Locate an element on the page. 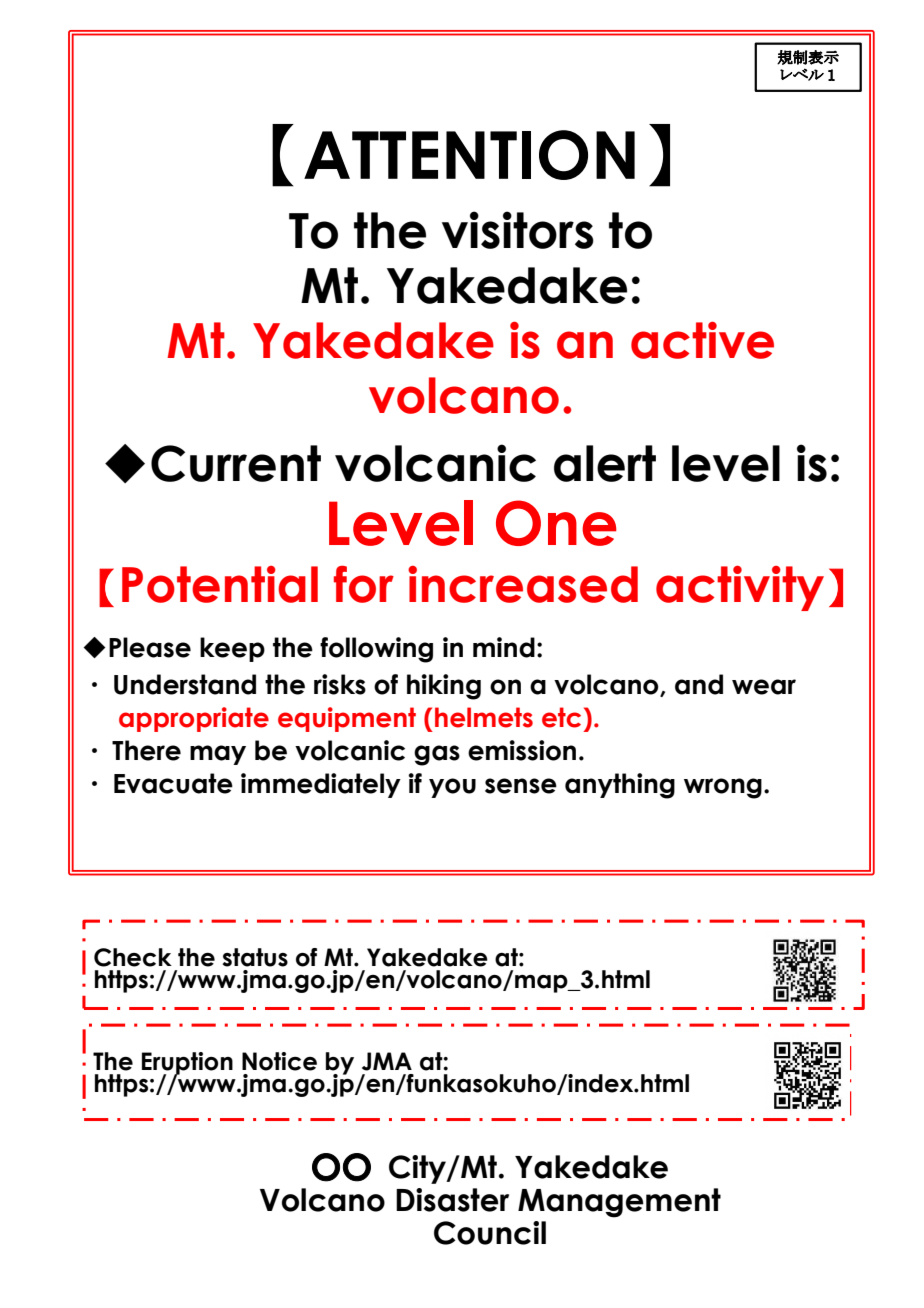 The height and width of the page is (1308, 924). Management is located at coordinates (619, 1203).
